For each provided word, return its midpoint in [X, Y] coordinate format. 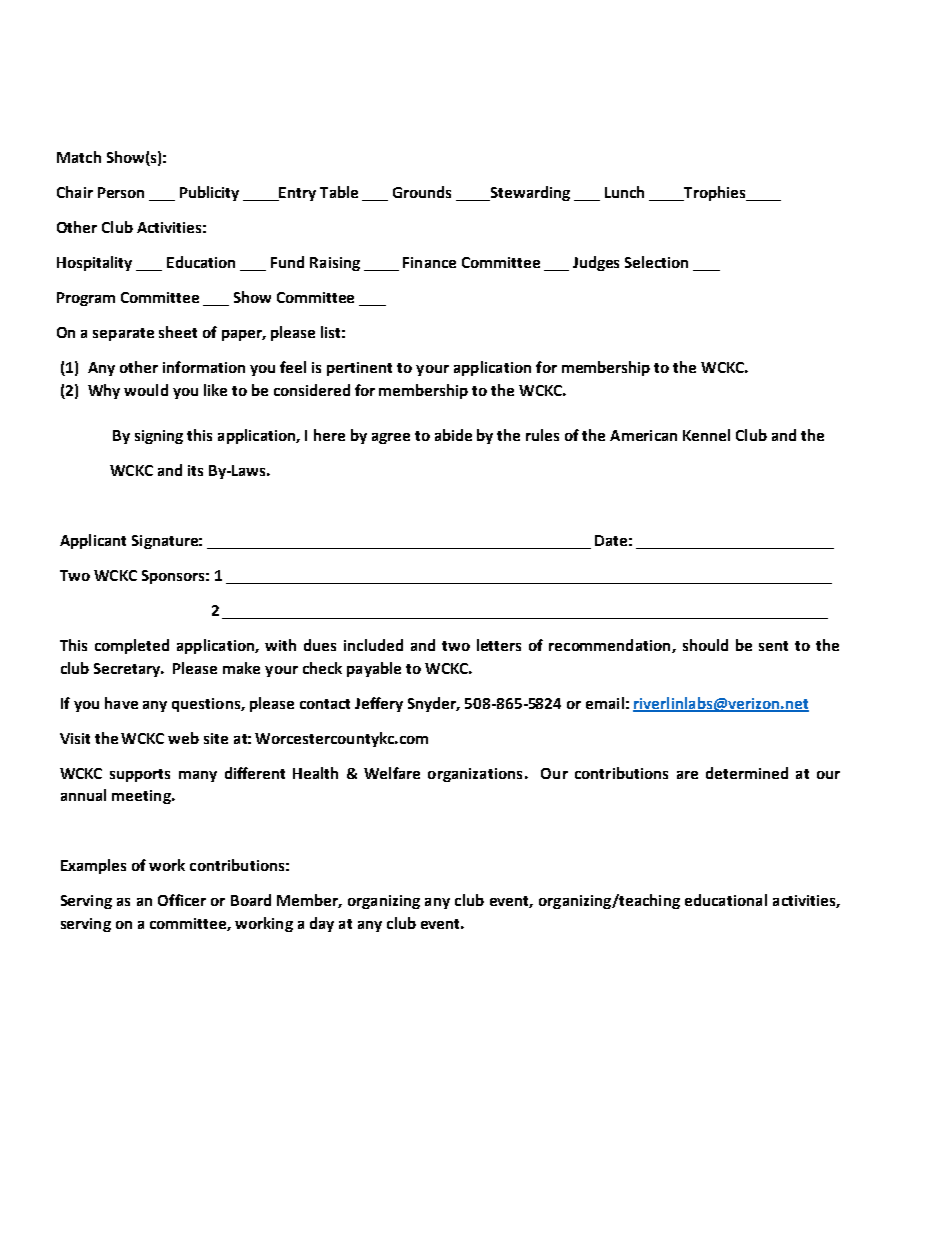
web [183, 738]
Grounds [422, 192]
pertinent [359, 369]
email [605, 703]
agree [391, 438]
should [705, 645]
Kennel [706, 435]
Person [121, 192]
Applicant [93, 541]
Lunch [624, 192]
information [204, 367]
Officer [182, 900]
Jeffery [379, 704]
